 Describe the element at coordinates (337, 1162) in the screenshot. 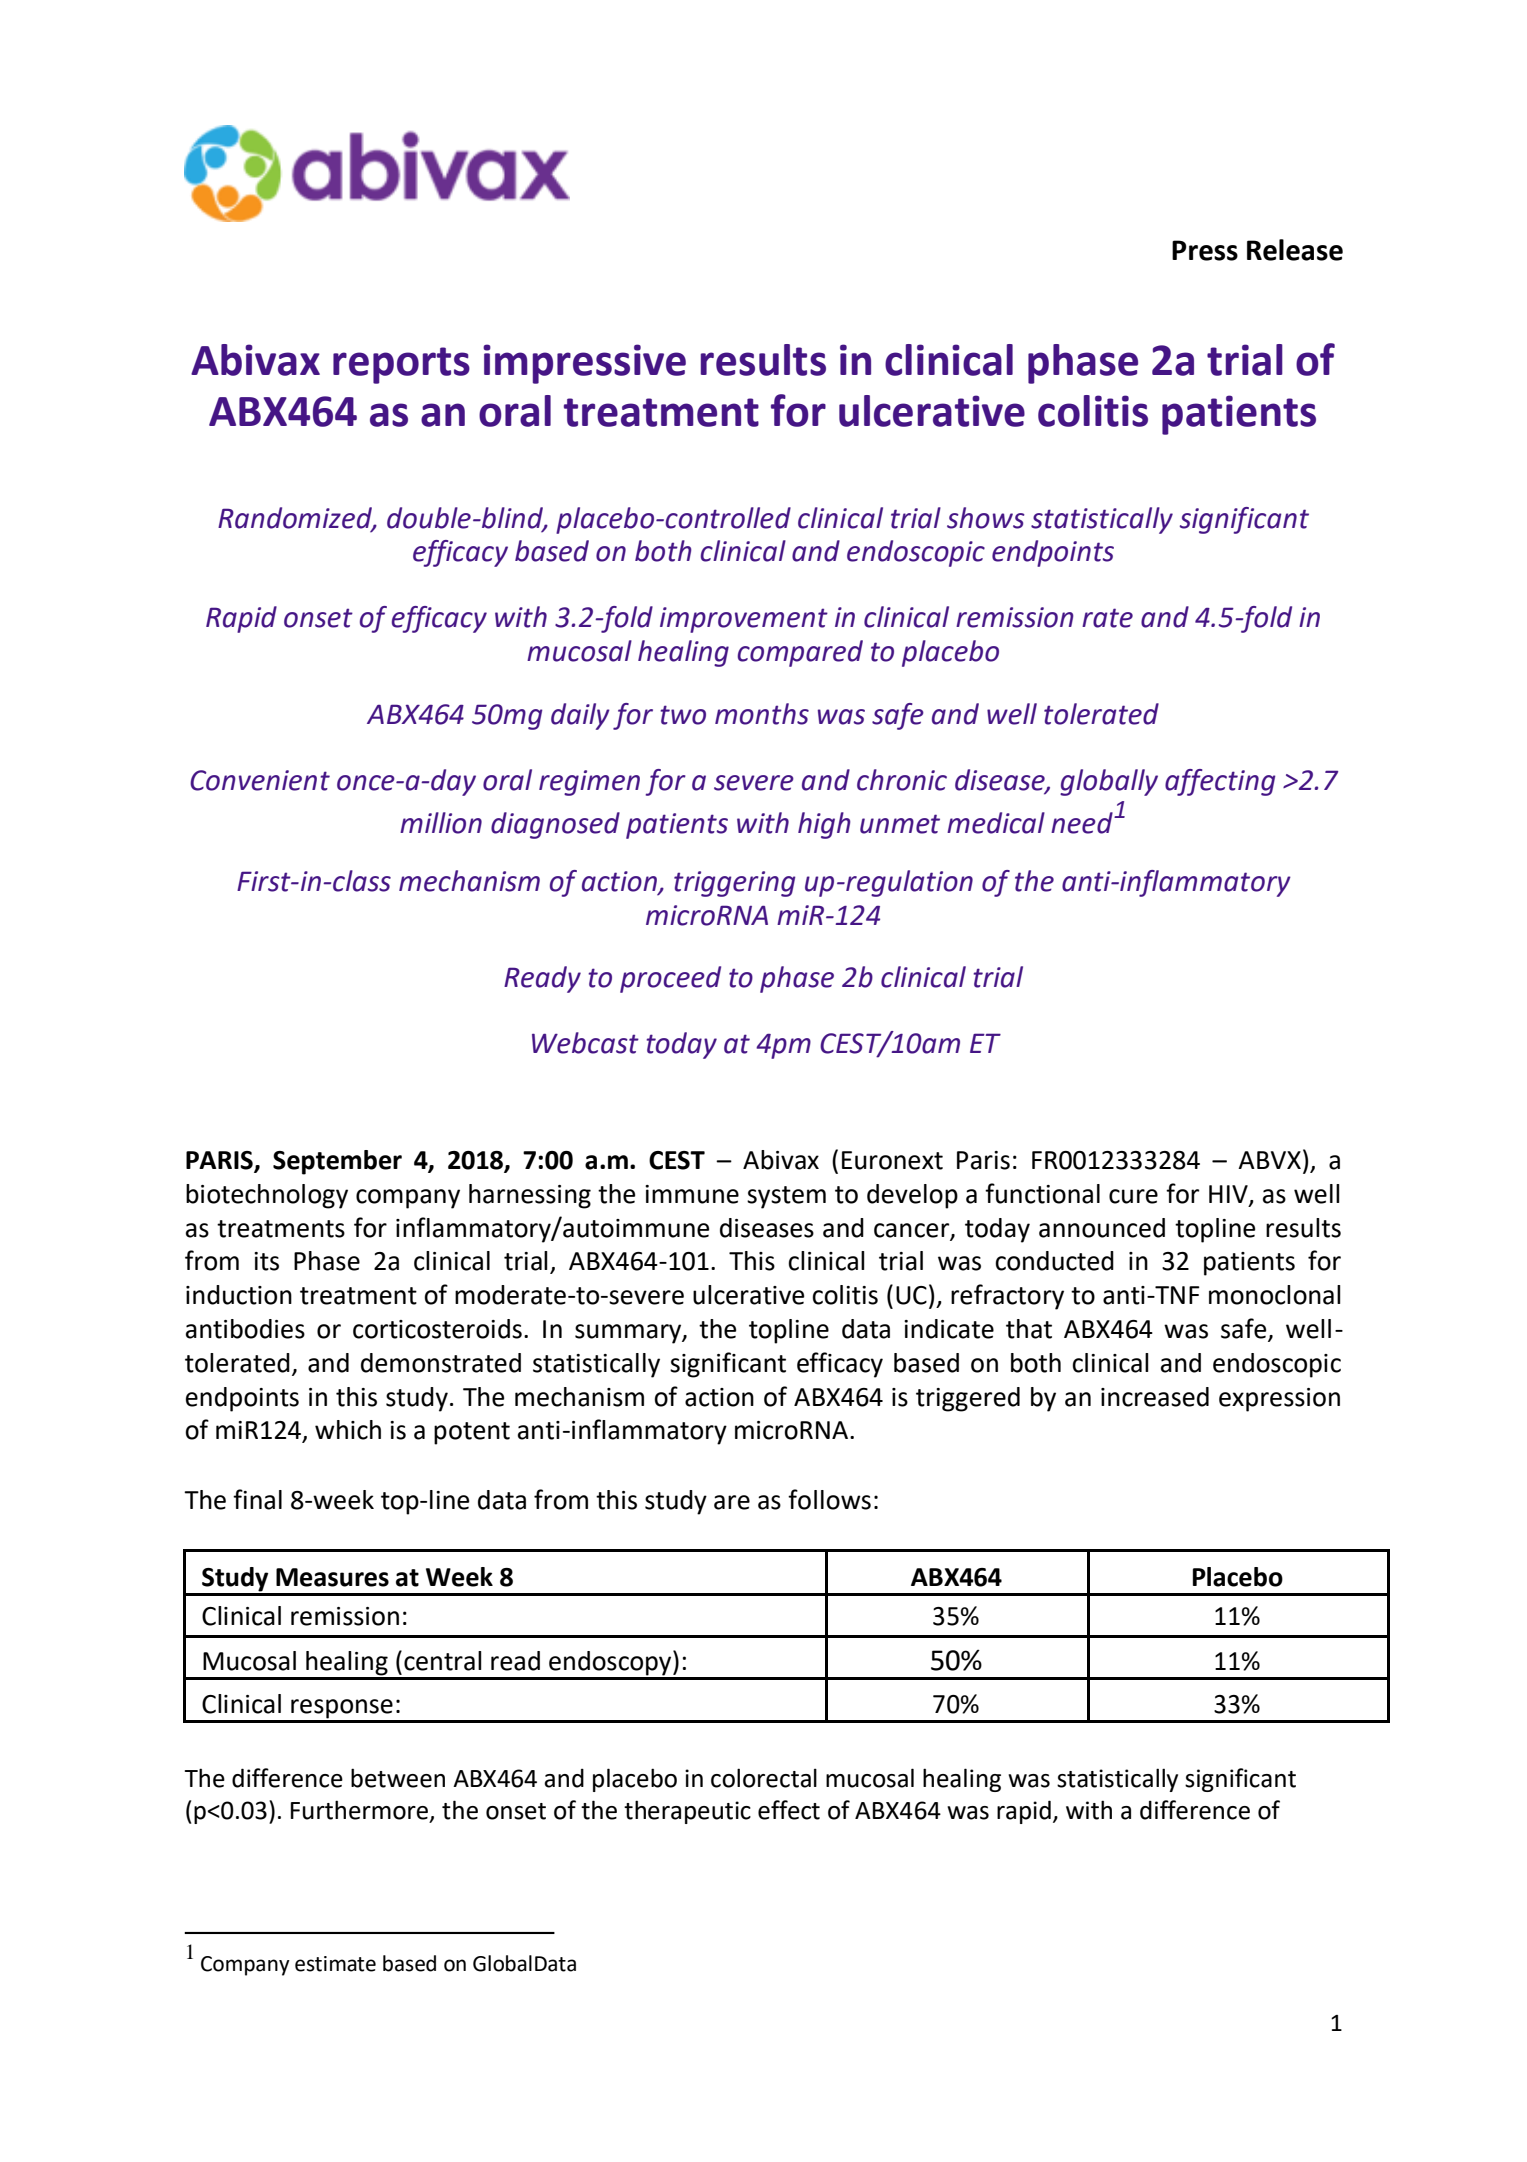

I see `September` at that location.
